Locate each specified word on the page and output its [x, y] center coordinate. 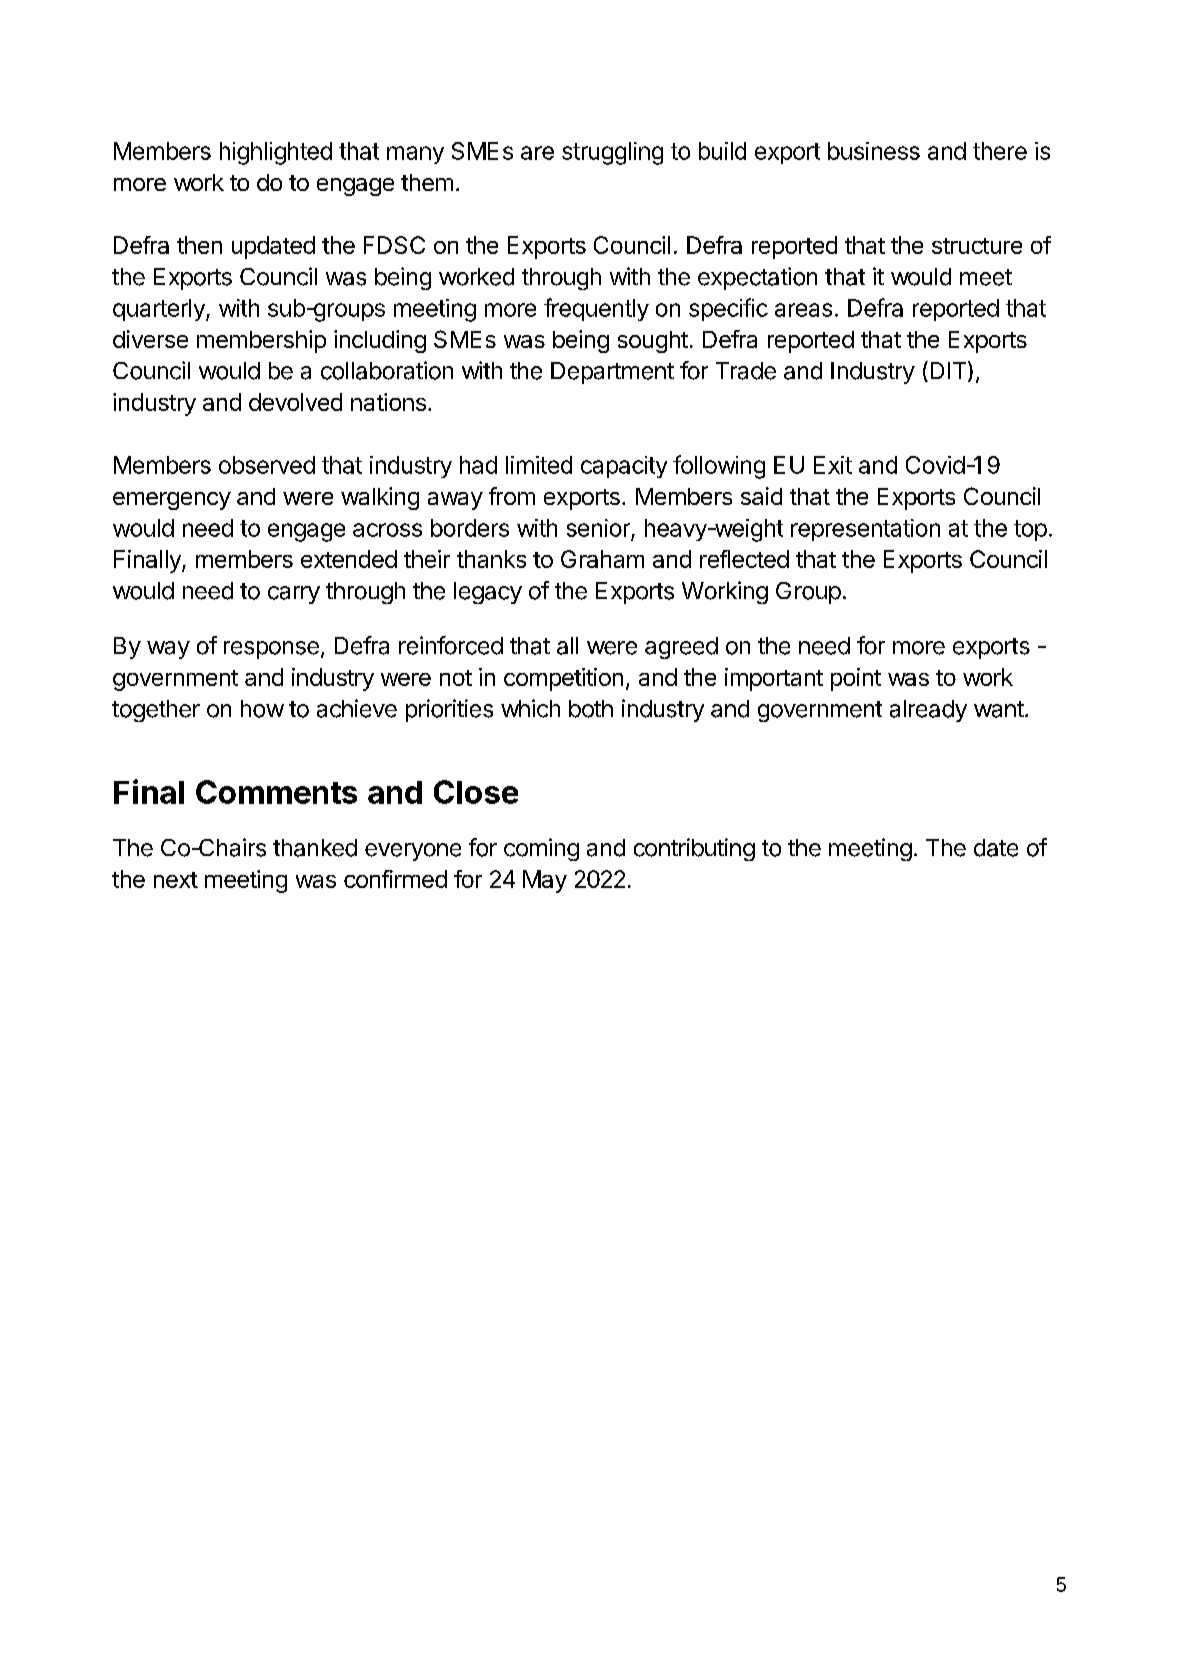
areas [803, 310]
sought [653, 342]
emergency [172, 501]
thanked [315, 848]
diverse [150, 339]
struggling [612, 153]
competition [563, 679]
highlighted [276, 153]
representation [865, 530]
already [928, 711]
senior [598, 528]
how [262, 709]
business [874, 151]
